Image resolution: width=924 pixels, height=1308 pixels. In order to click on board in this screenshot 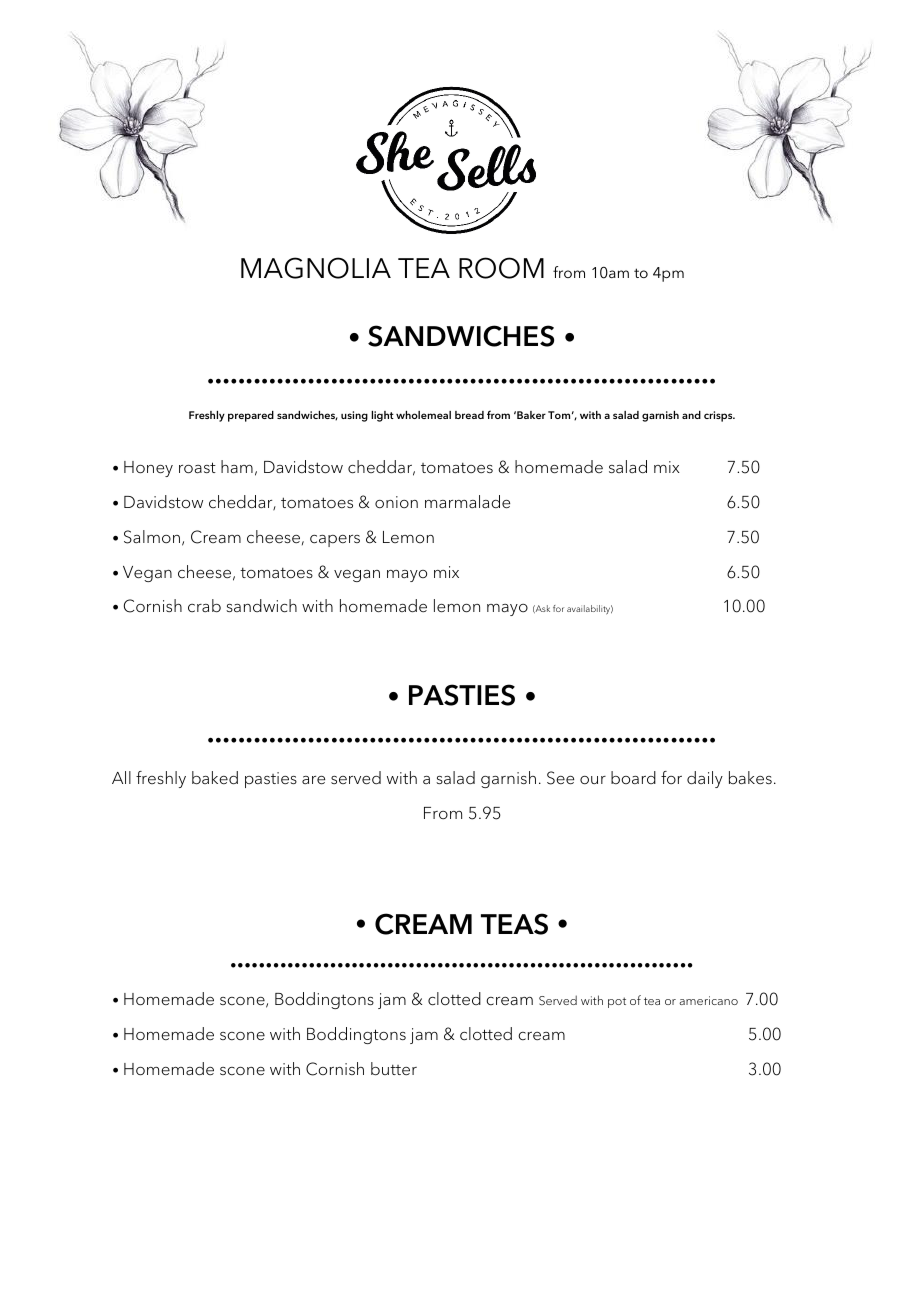, I will do `click(633, 777)`.
